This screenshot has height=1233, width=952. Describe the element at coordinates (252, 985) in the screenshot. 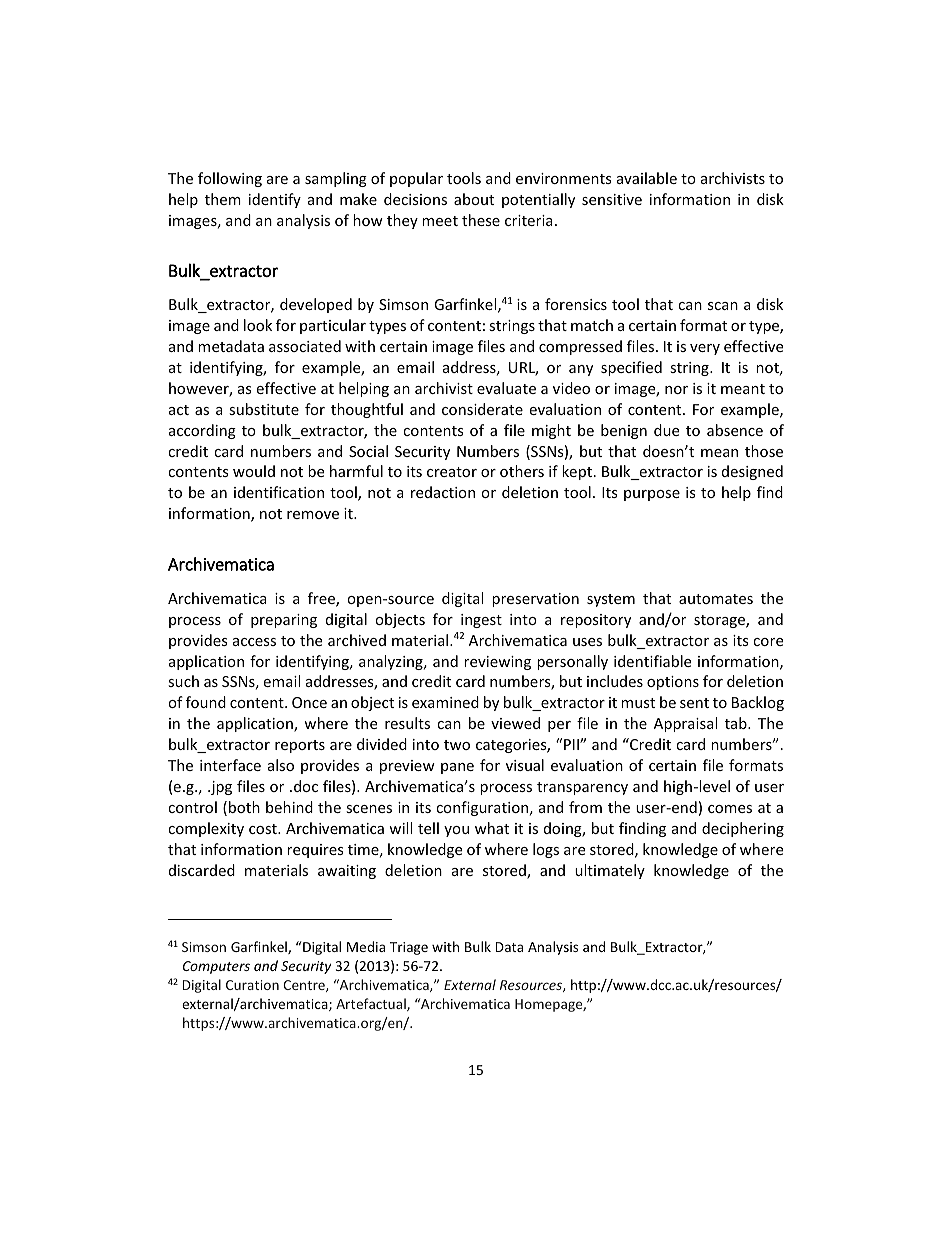

I see `Curation` at that location.
